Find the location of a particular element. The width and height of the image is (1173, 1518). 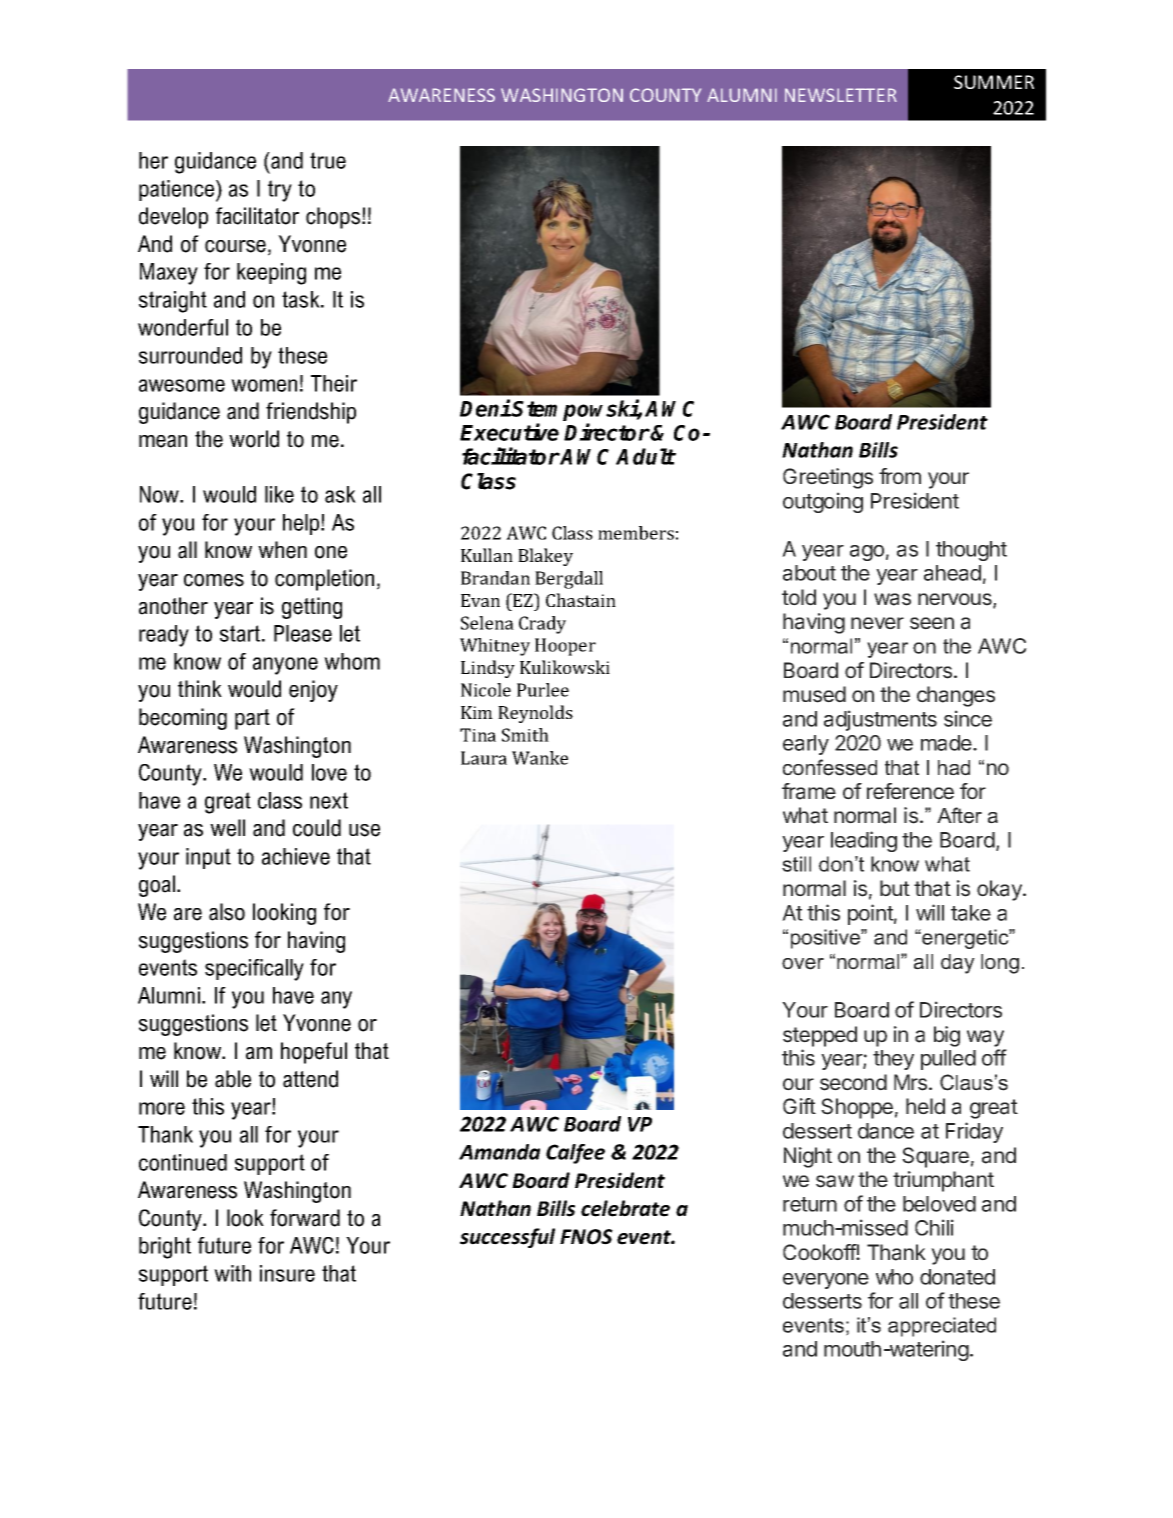

with is located at coordinates (232, 1273).
